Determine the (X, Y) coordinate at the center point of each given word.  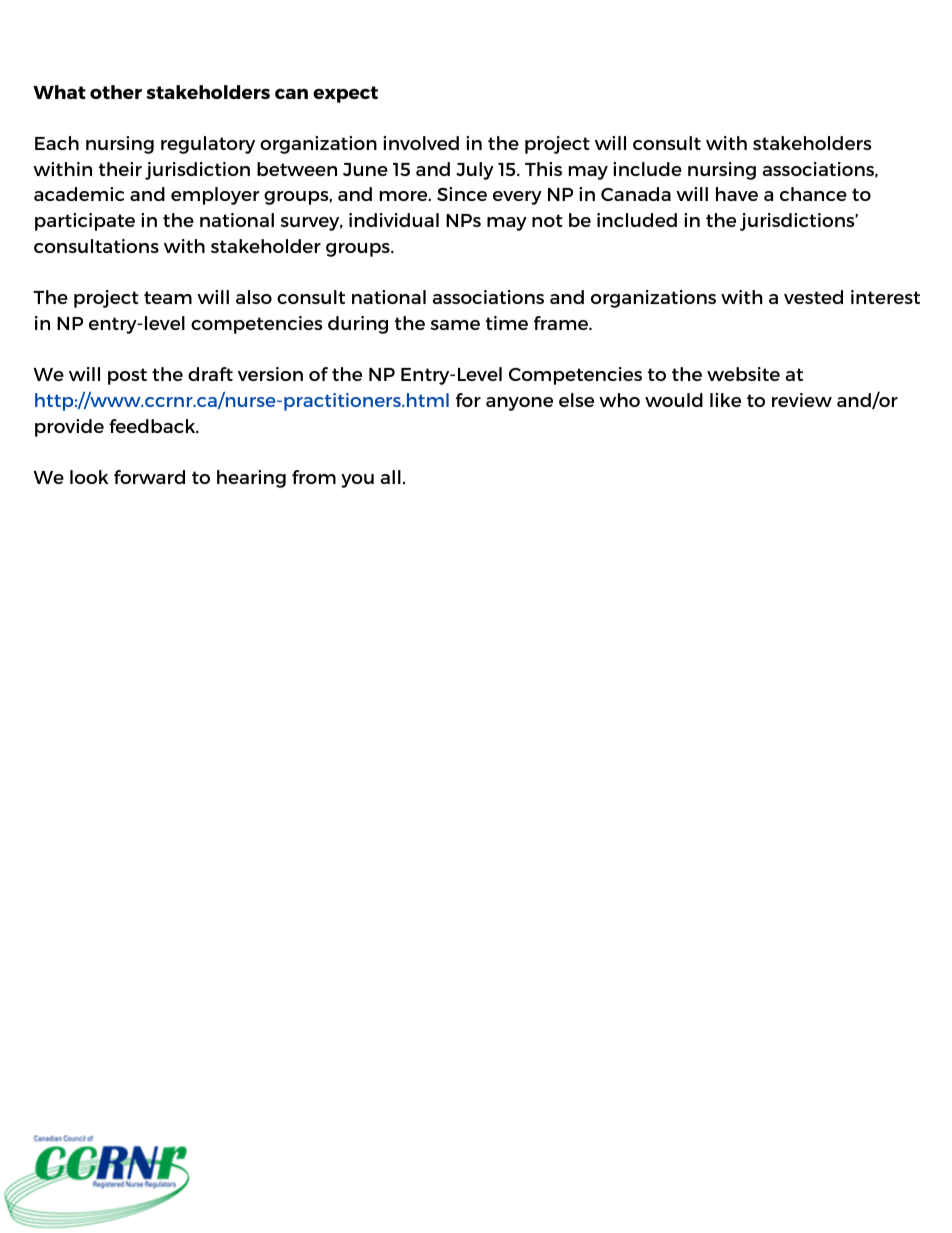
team (168, 297)
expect (345, 94)
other (116, 92)
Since (462, 194)
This (543, 169)
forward (149, 477)
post (127, 376)
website (743, 374)
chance (813, 194)
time (507, 323)
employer (215, 196)
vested (813, 297)
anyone (519, 404)
